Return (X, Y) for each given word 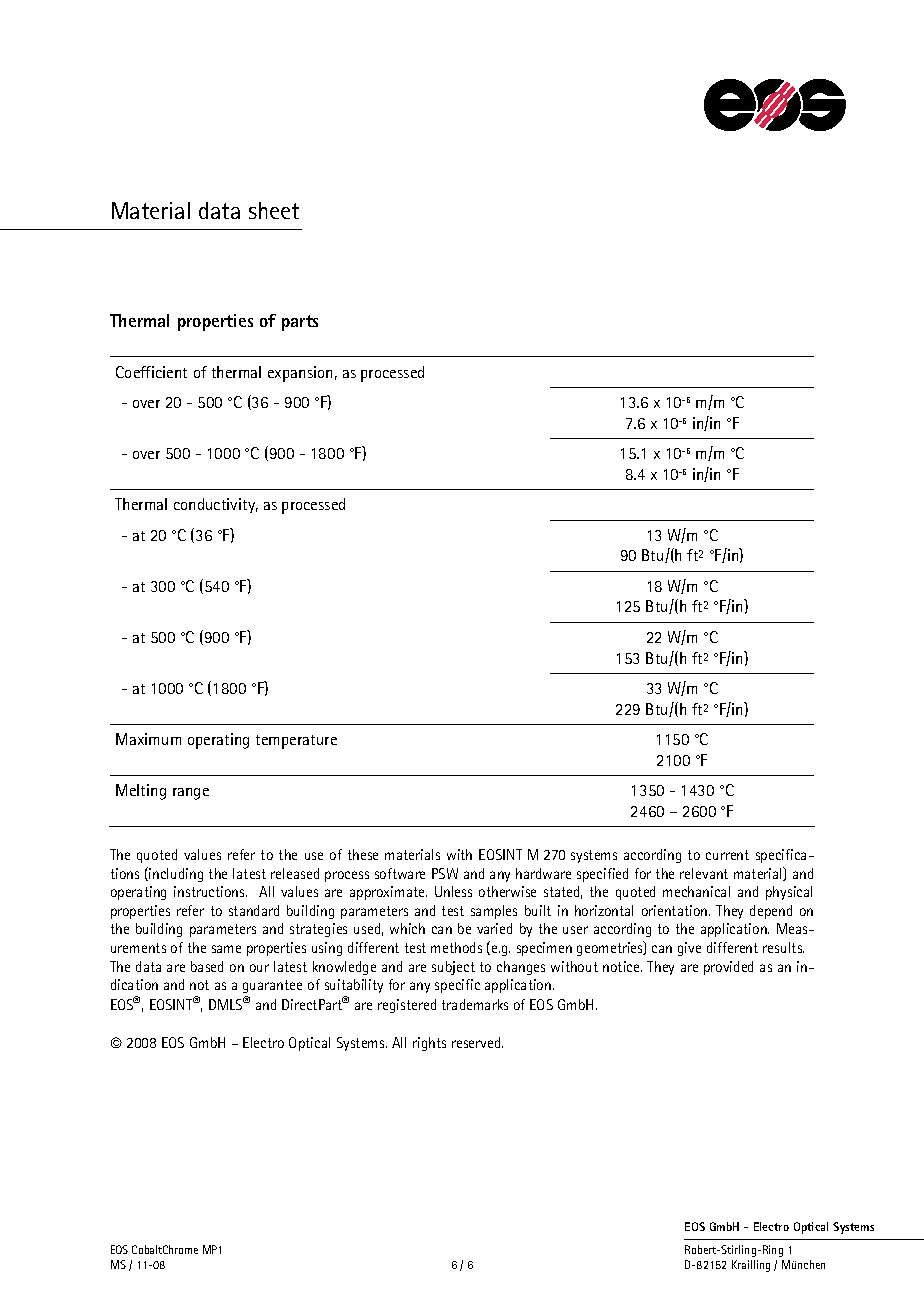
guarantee (272, 988)
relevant (704, 873)
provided (728, 968)
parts (300, 323)
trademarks (475, 1004)
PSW (445, 873)
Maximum (148, 739)
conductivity (216, 505)
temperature (296, 742)
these (363, 854)
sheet (274, 210)
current (727, 855)
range (191, 794)
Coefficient (151, 372)
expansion (300, 374)
